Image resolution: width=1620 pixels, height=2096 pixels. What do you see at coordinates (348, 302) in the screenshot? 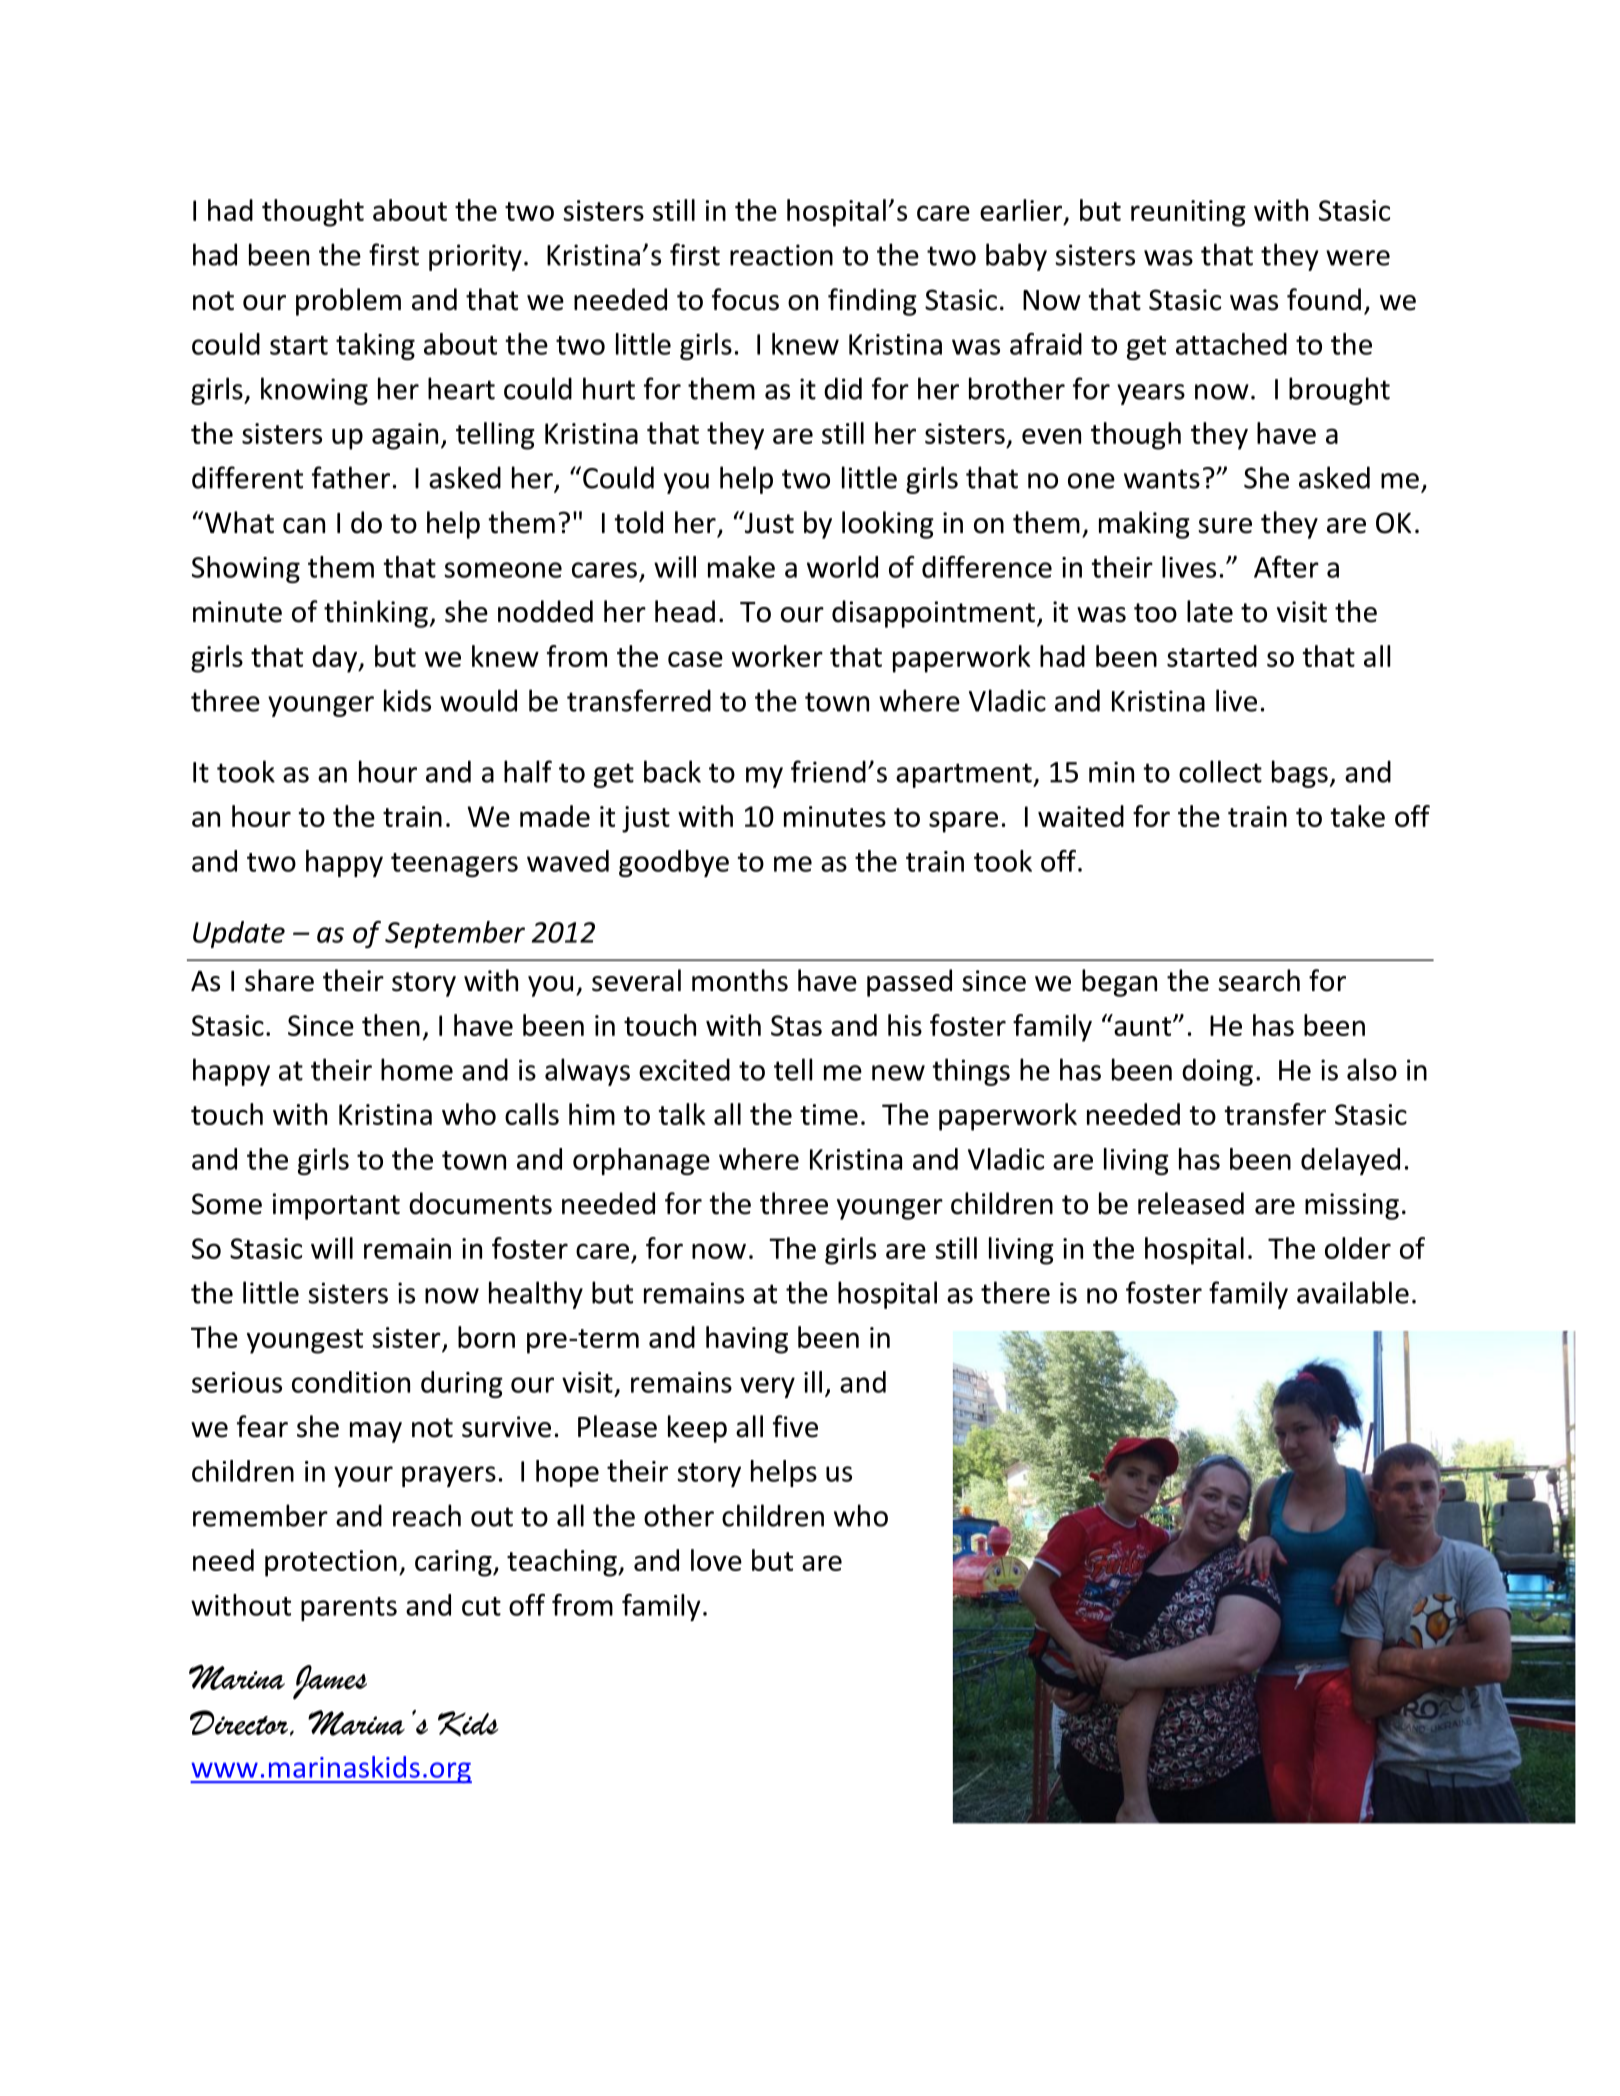
I see `problem` at bounding box center [348, 302].
